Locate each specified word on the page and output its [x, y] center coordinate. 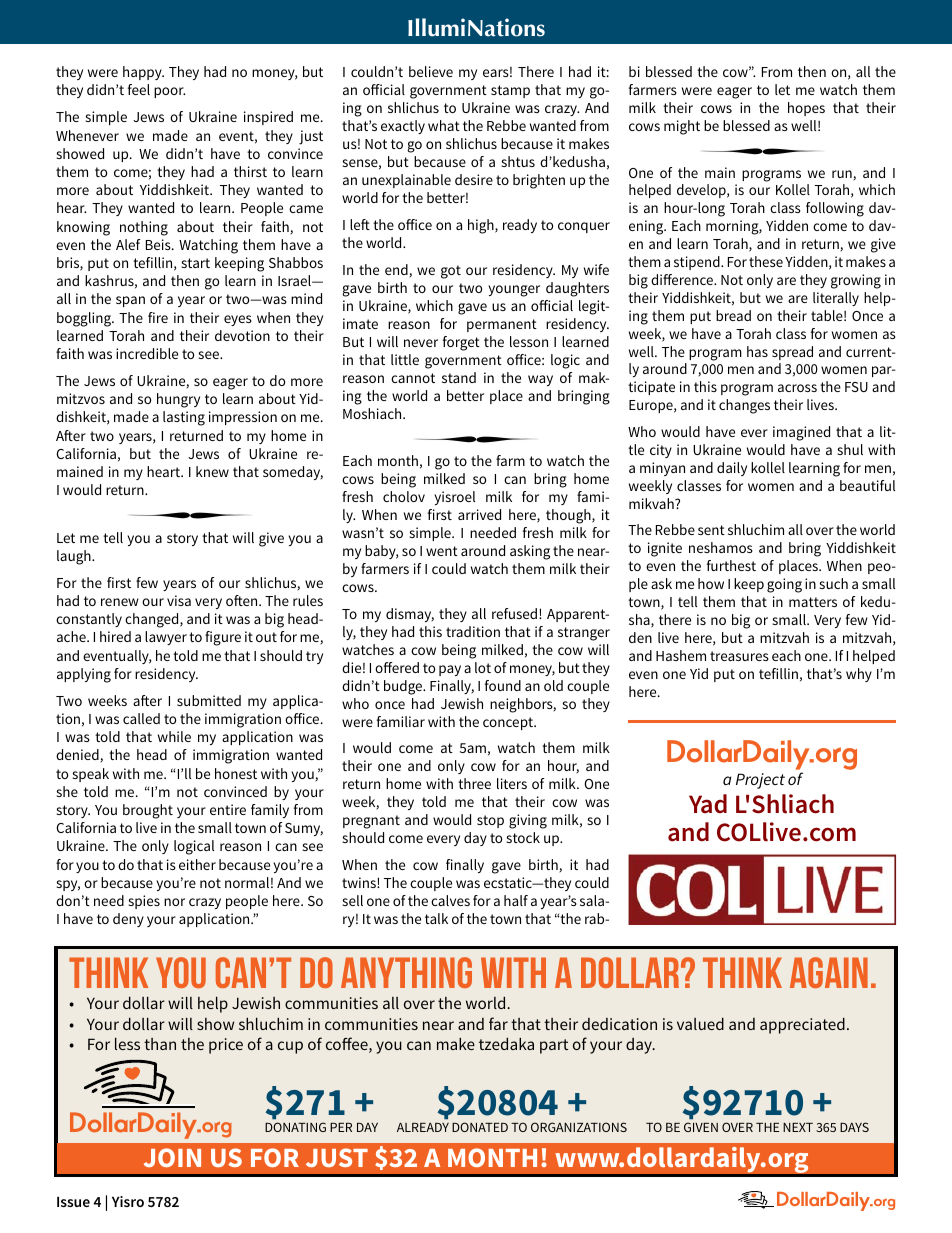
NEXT [798, 1127]
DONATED [480, 1127]
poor [169, 92]
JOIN [172, 1157]
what [444, 125]
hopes [806, 109]
